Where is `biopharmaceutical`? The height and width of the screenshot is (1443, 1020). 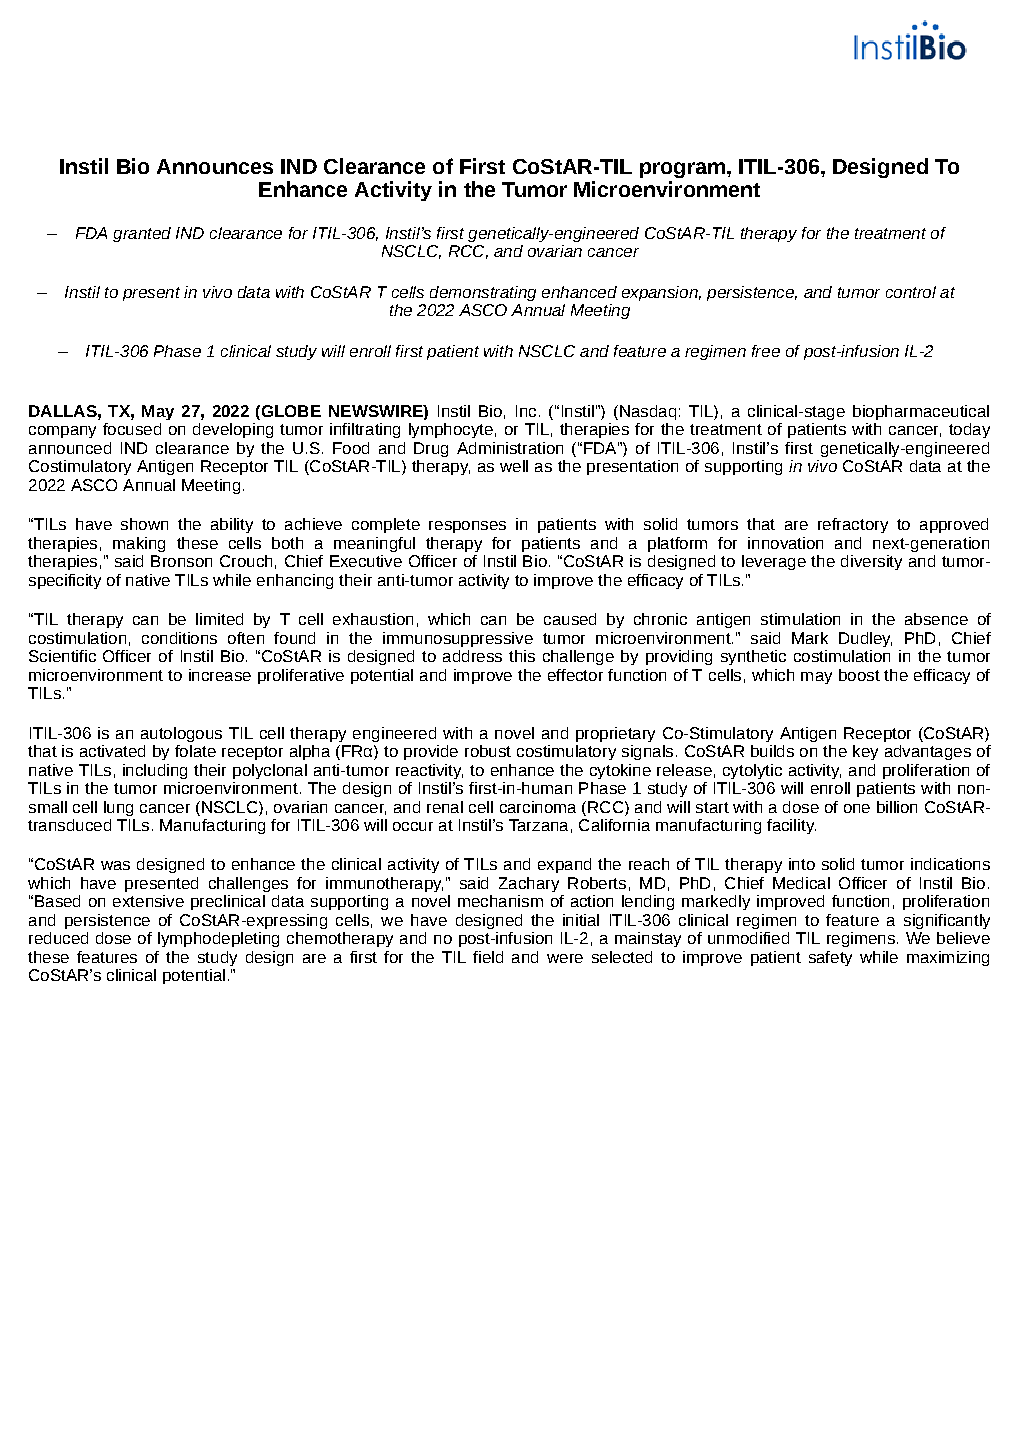
biopharmaceutical is located at coordinates (921, 412).
